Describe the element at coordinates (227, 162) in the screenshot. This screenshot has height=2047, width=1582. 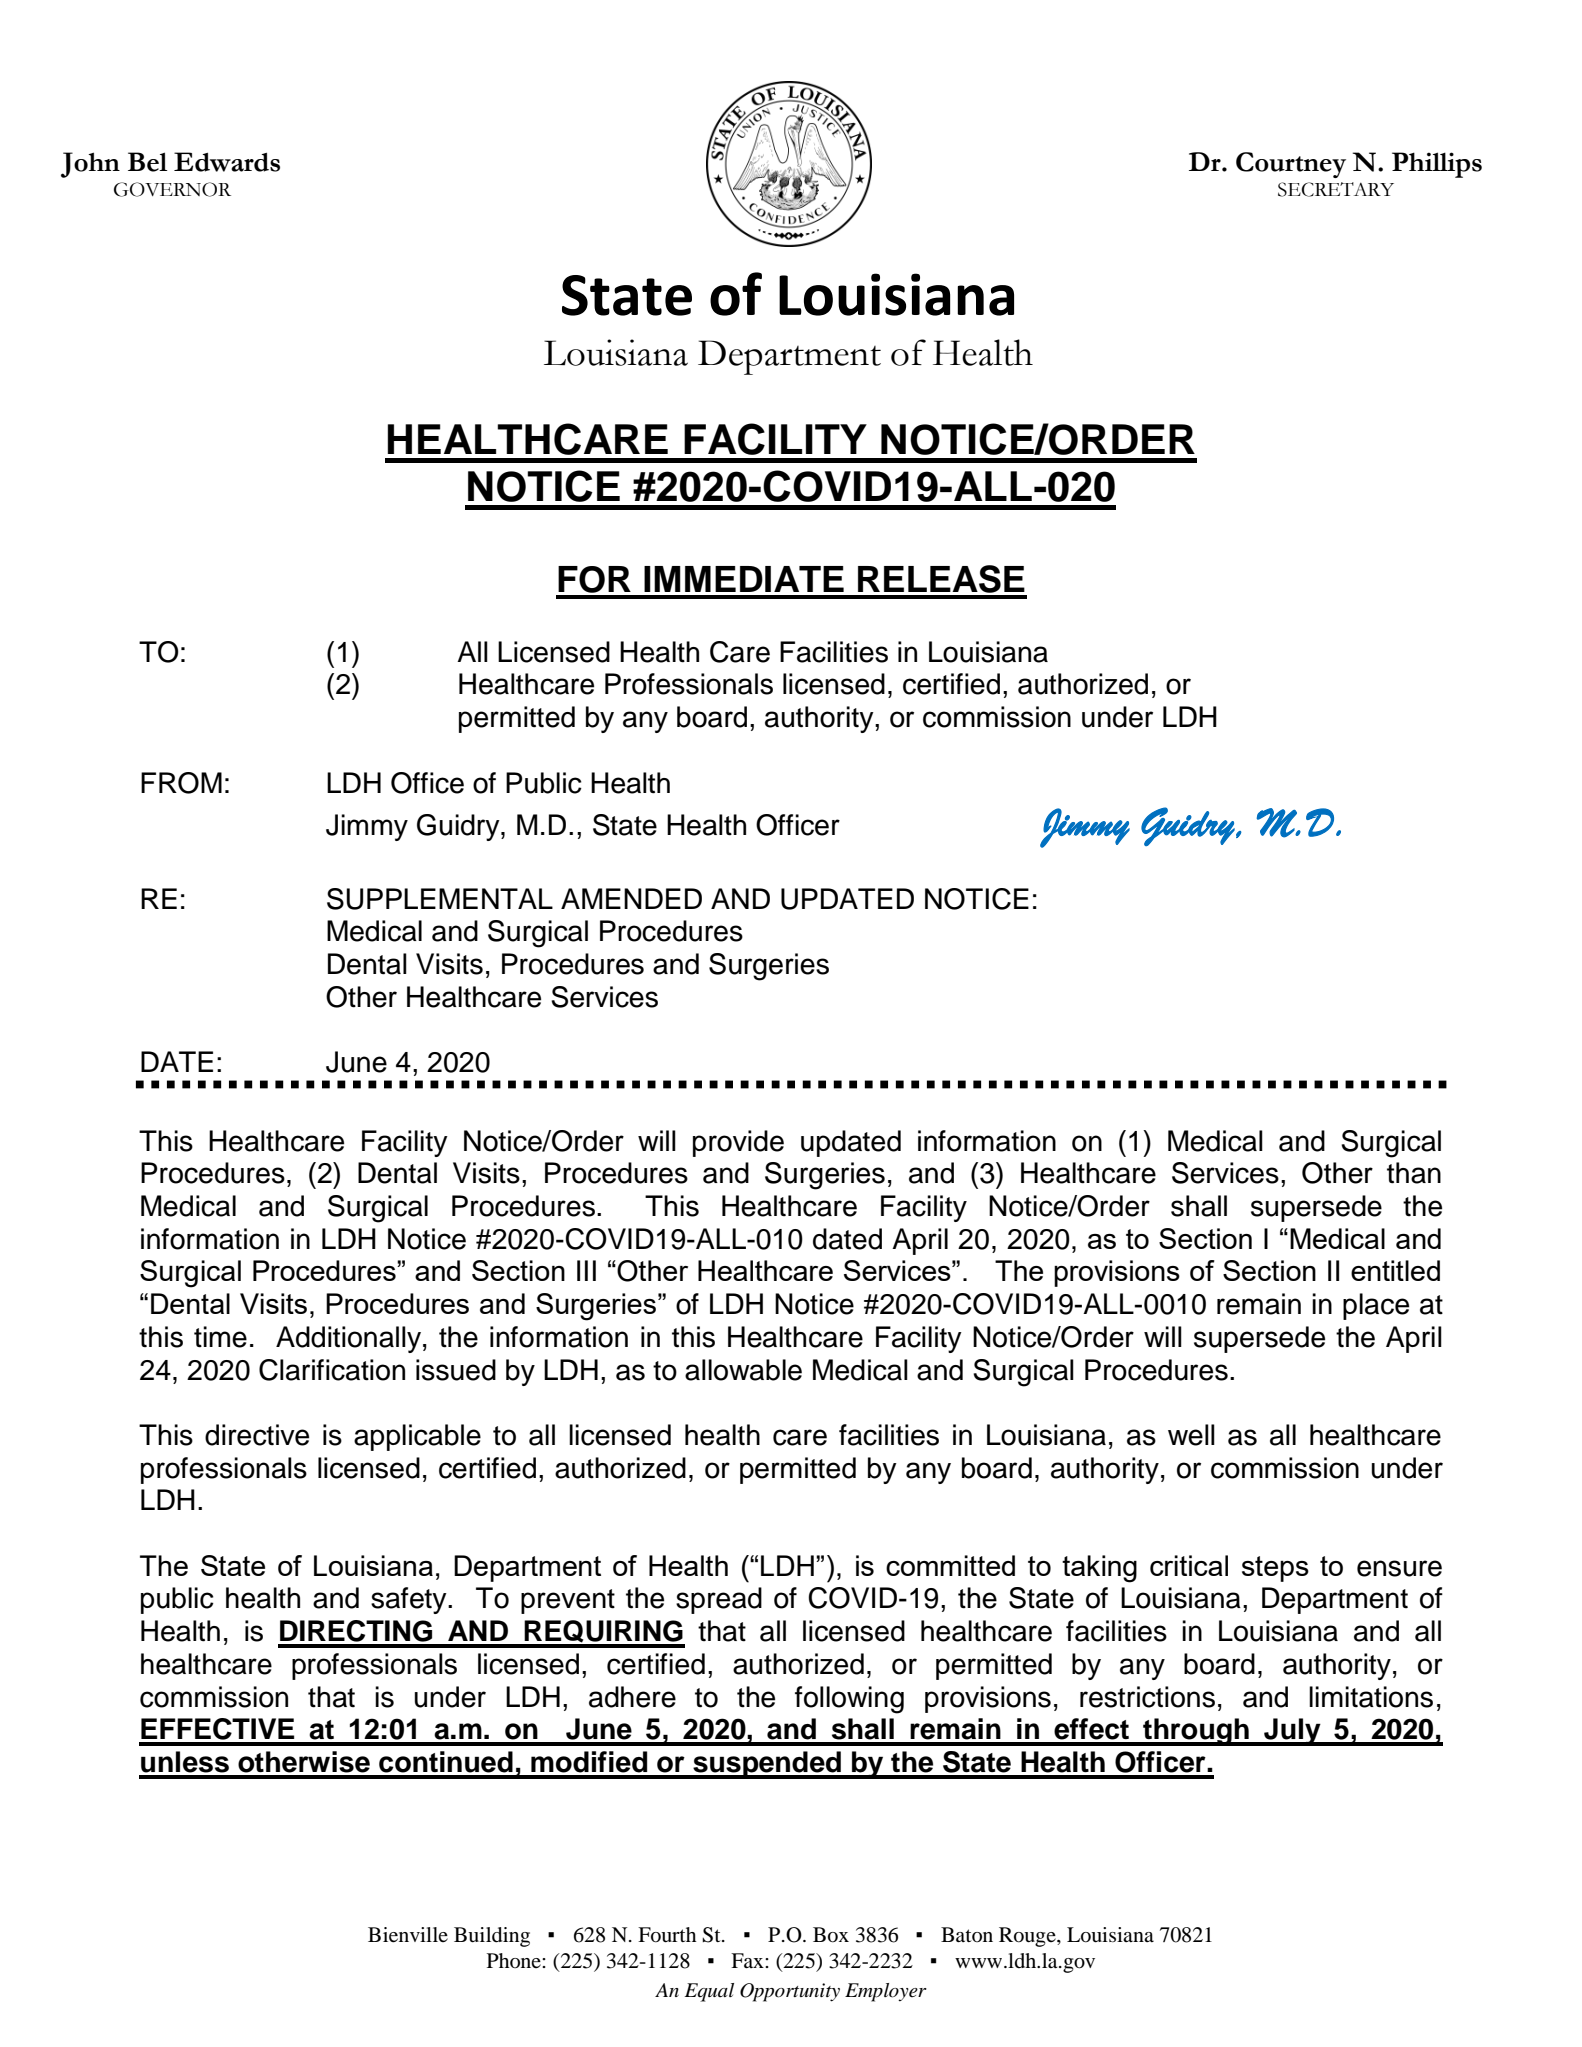
I see `Edwards` at that location.
